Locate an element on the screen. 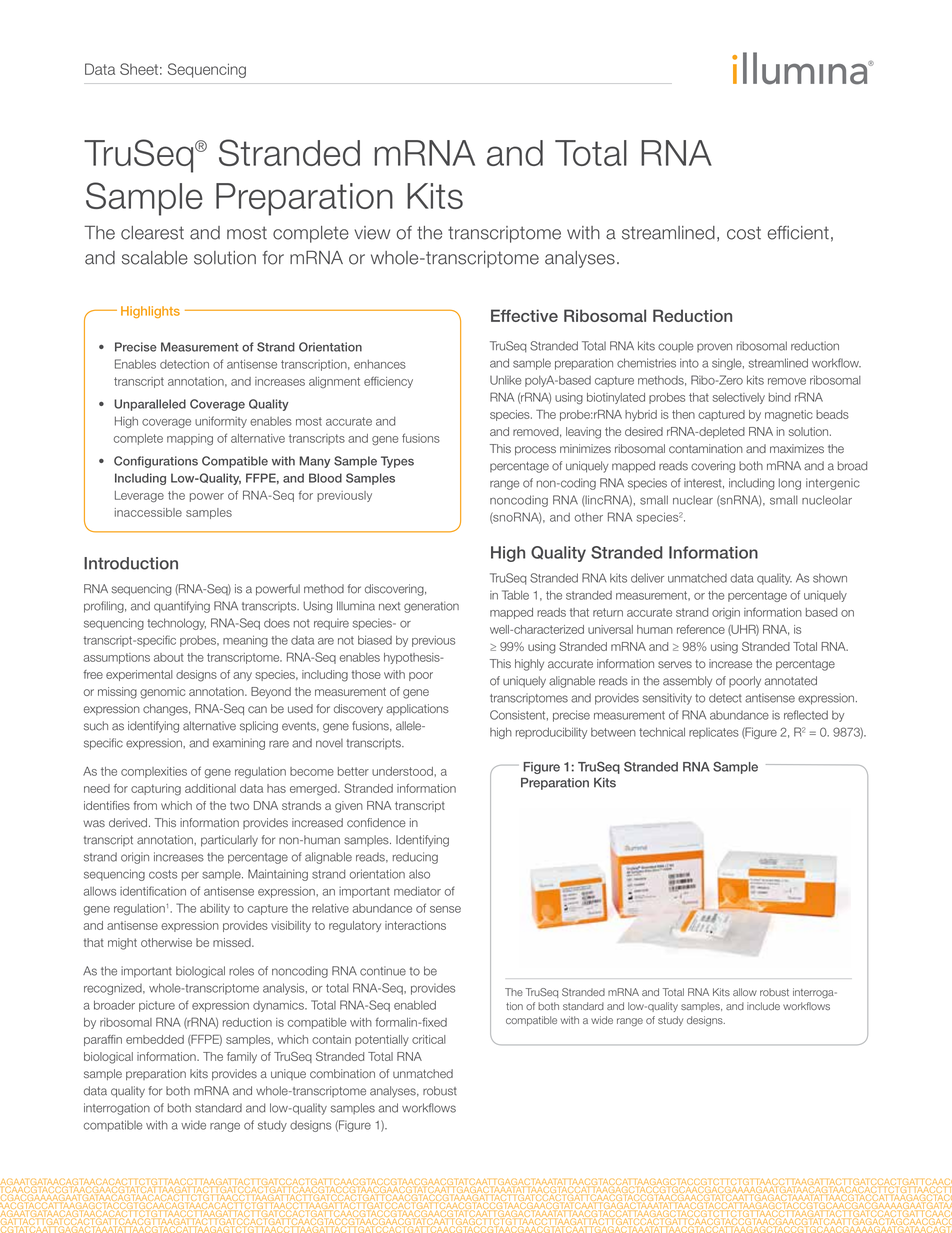  mapping is located at coordinates (190, 439).
